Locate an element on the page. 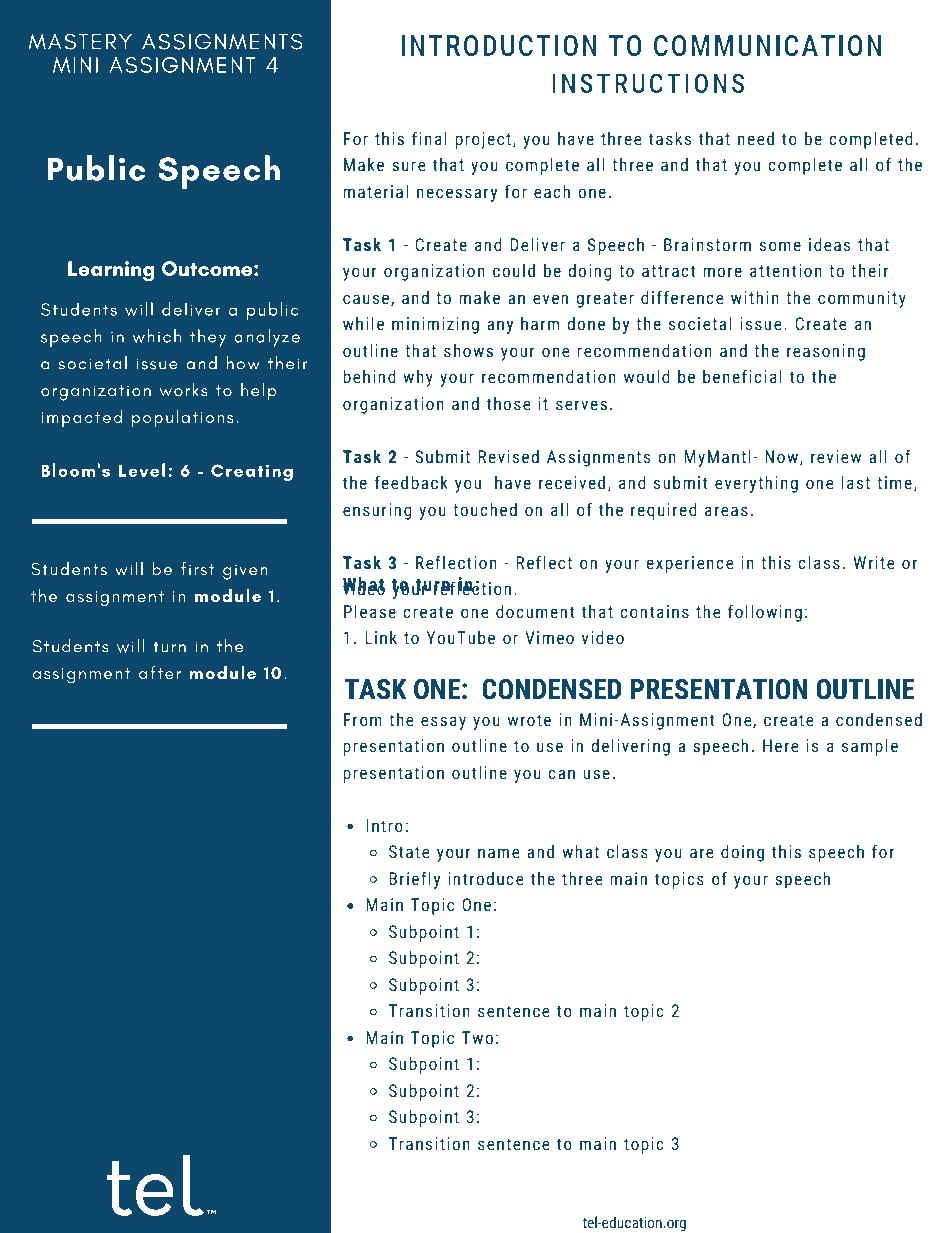  COMMUNICATION is located at coordinates (768, 46).
